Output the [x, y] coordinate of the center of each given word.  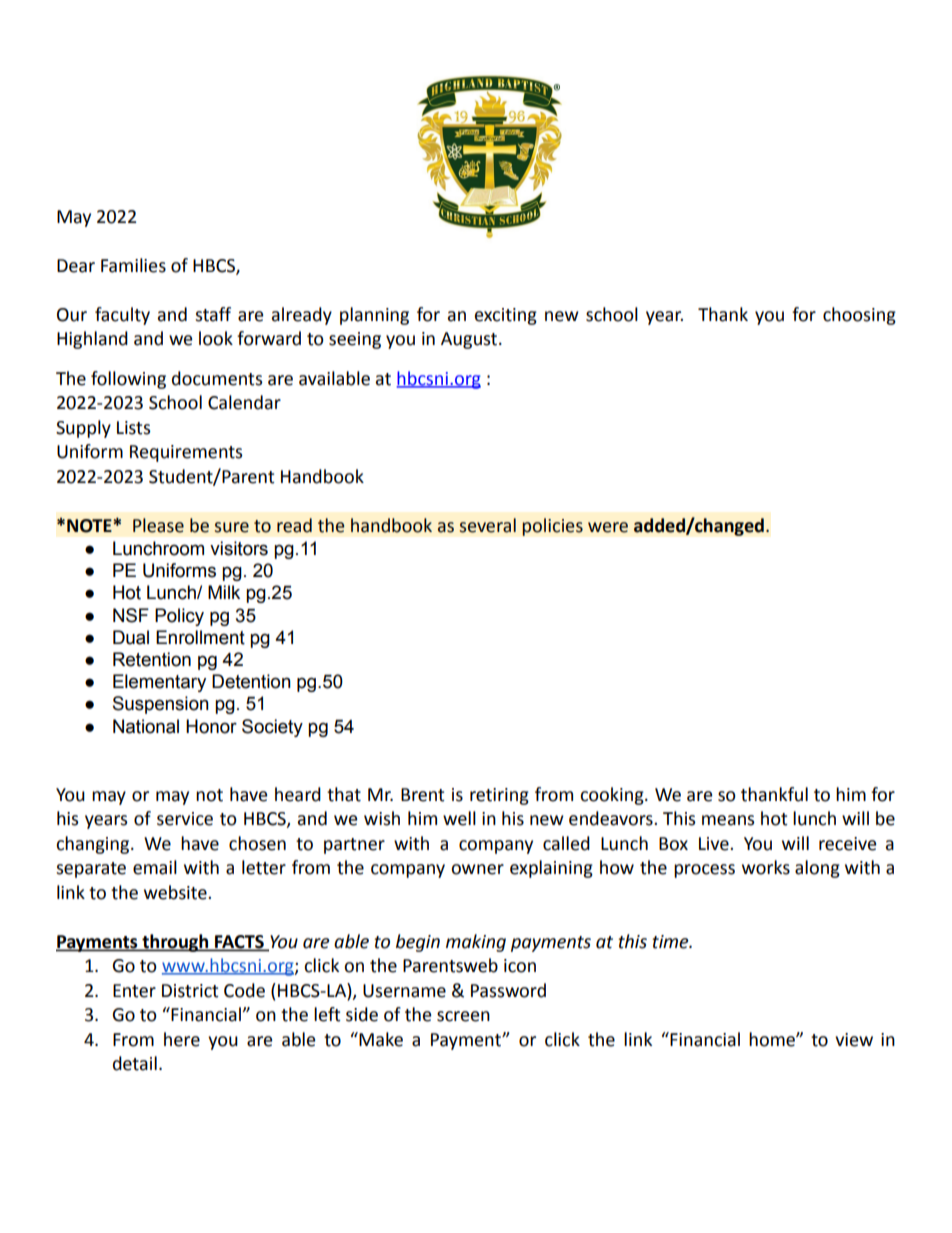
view [854, 1040]
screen [463, 1016]
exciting [506, 316]
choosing [859, 316]
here [182, 1039]
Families [133, 265]
